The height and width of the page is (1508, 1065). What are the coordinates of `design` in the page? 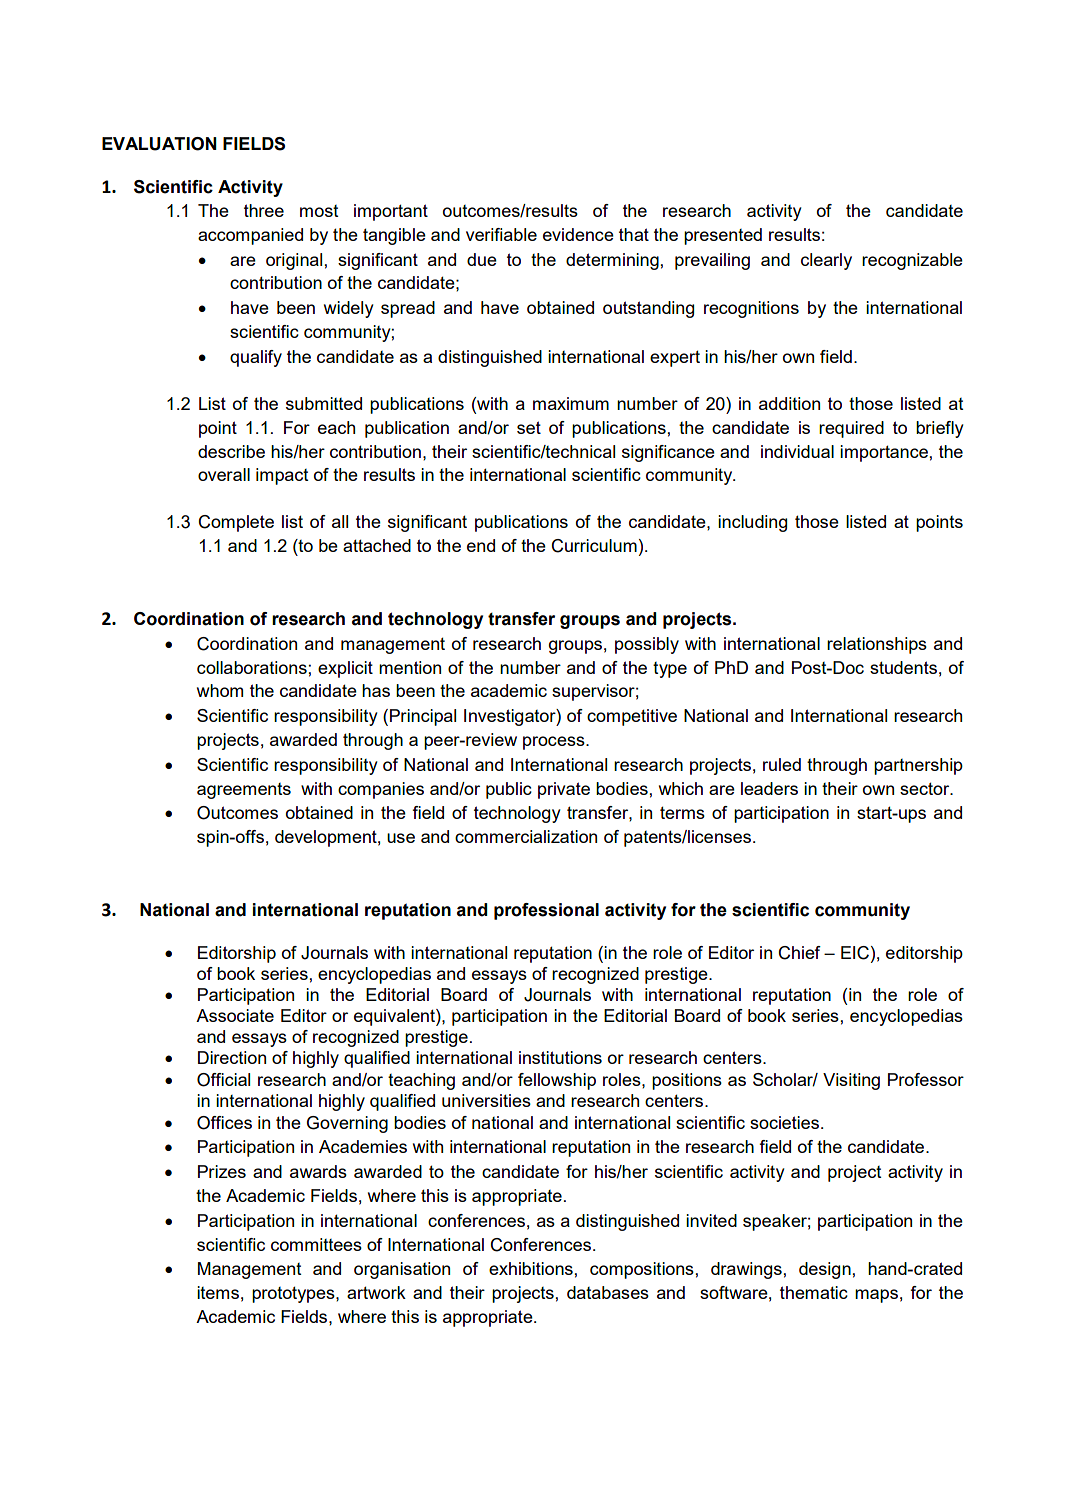 It's located at (826, 1270).
